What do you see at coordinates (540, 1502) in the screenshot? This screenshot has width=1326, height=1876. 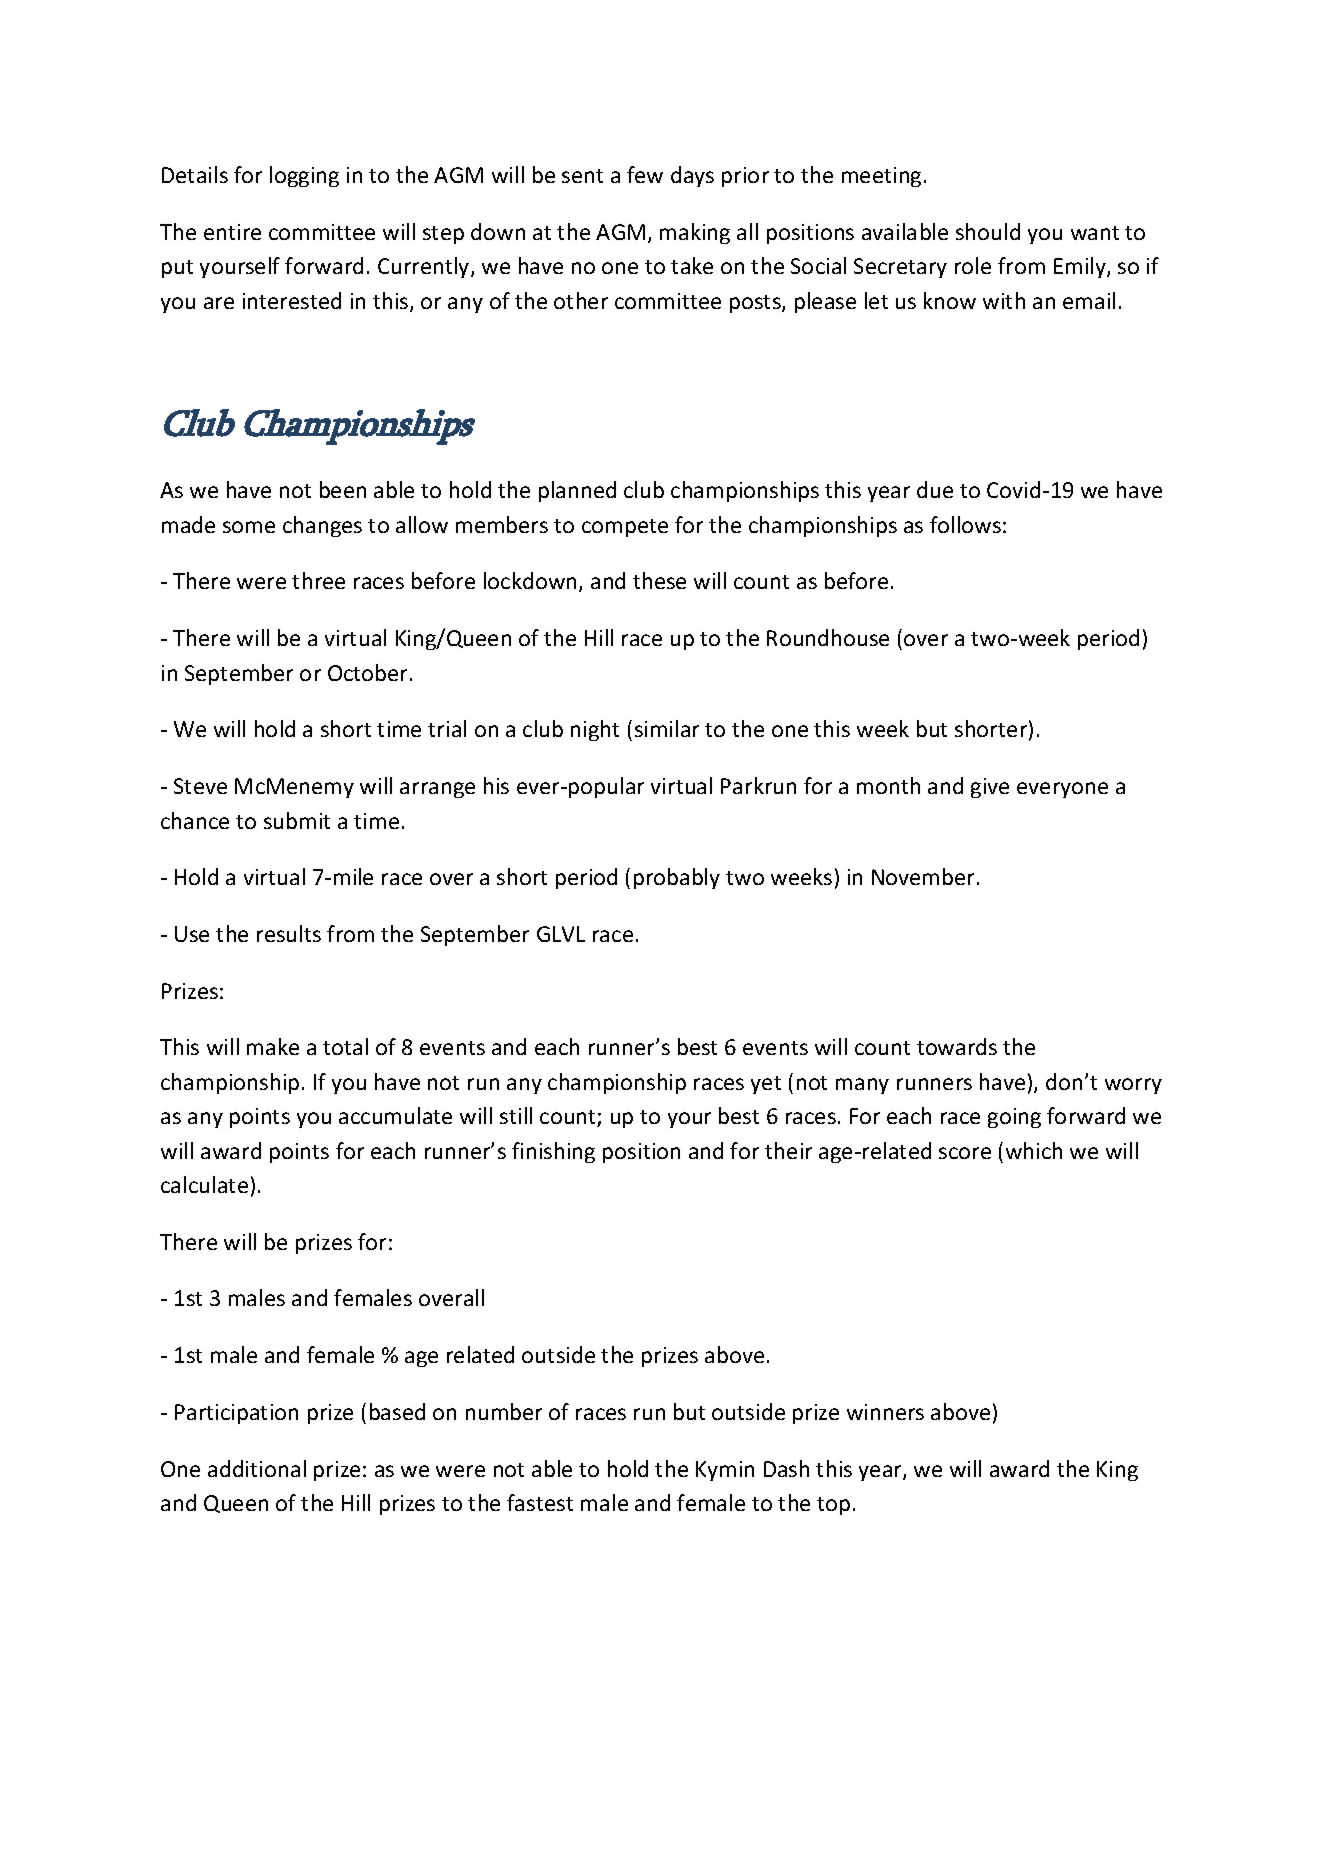 I see `fastest` at bounding box center [540, 1502].
